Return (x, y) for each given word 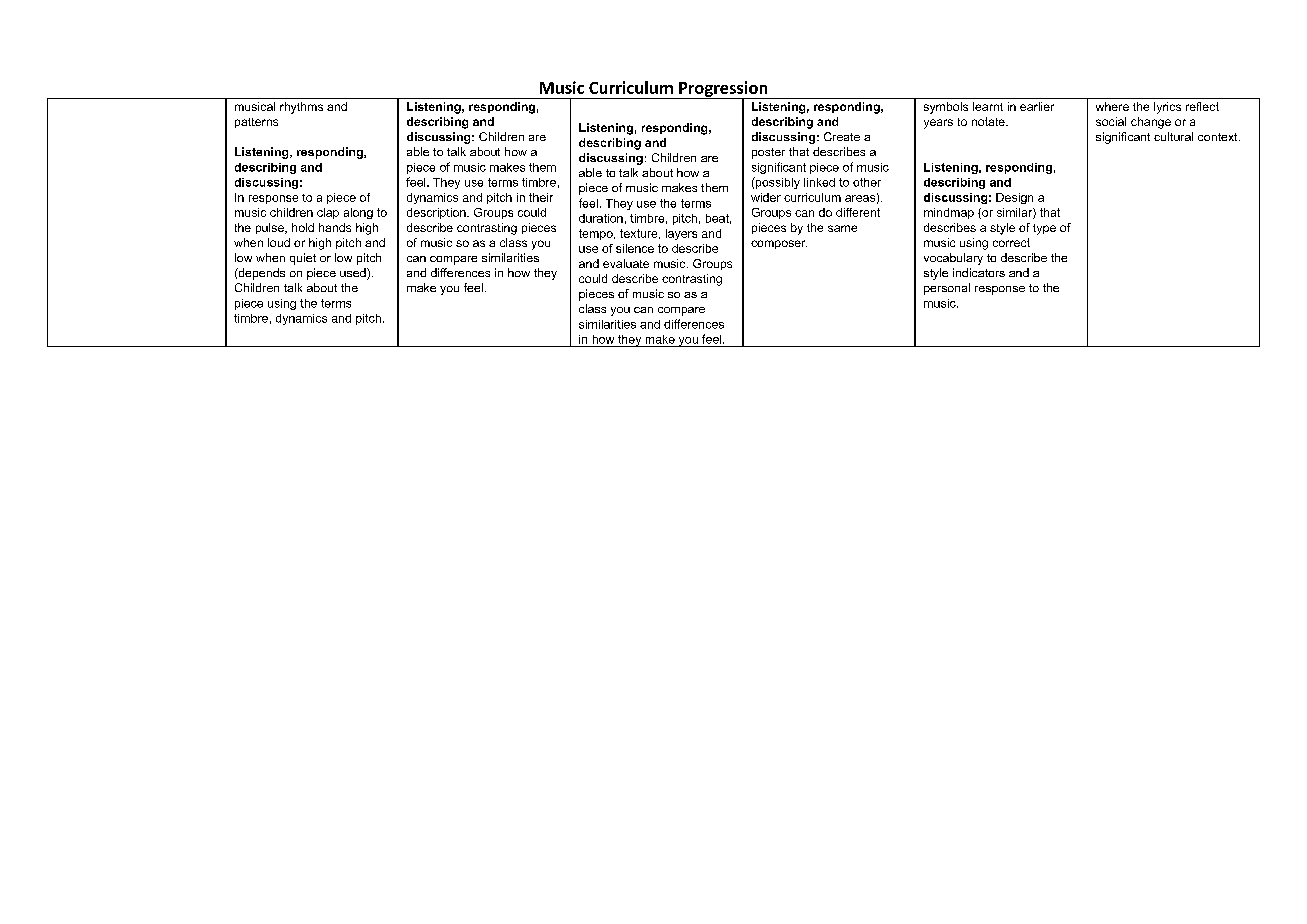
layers (681, 234)
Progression (723, 90)
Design (1014, 198)
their (541, 197)
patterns (256, 123)
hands (335, 227)
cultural (1173, 136)
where (1112, 106)
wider (766, 197)
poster (768, 153)
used (354, 274)
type (1044, 229)
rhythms (301, 108)
